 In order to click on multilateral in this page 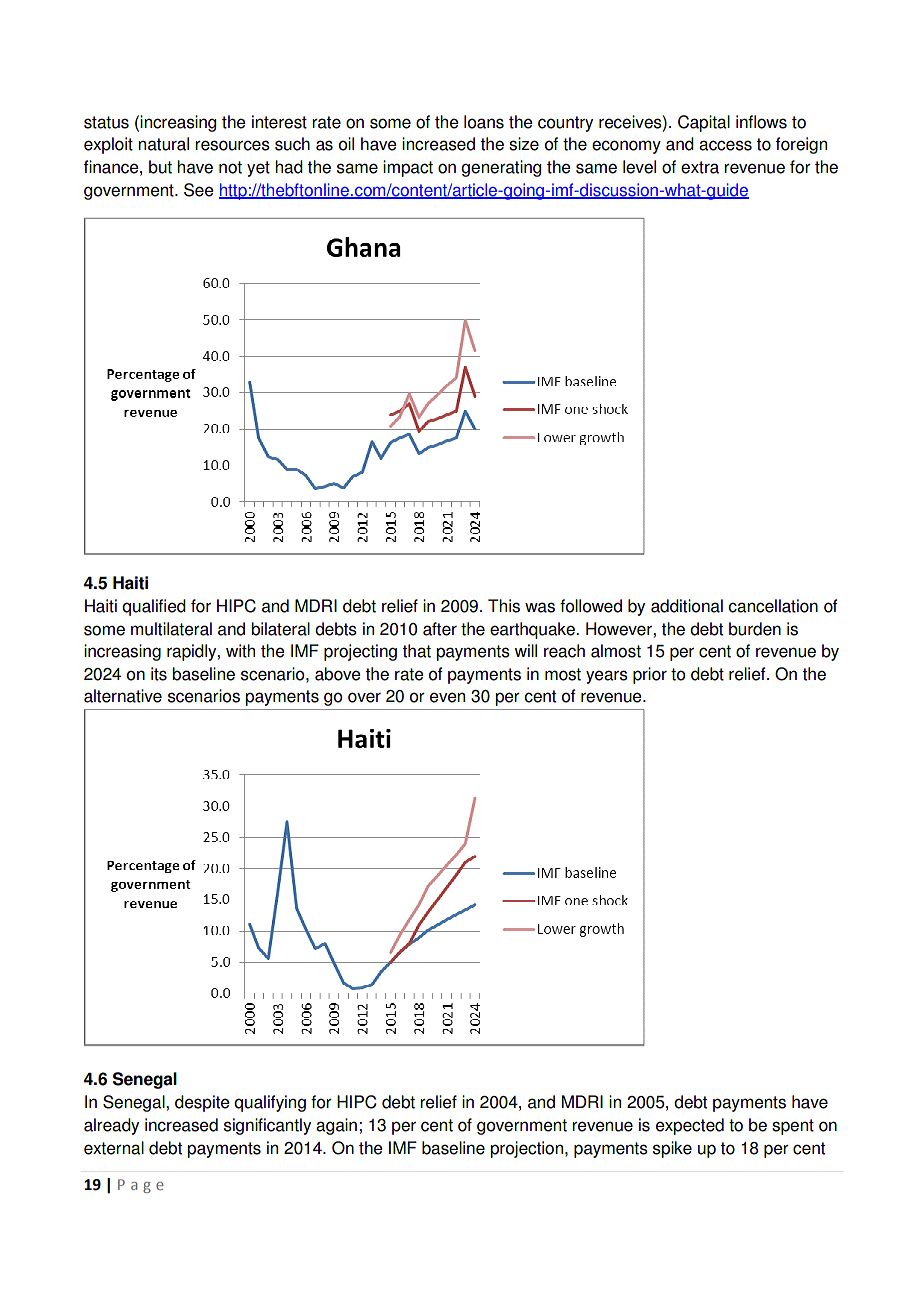, I will do `click(171, 629)`.
